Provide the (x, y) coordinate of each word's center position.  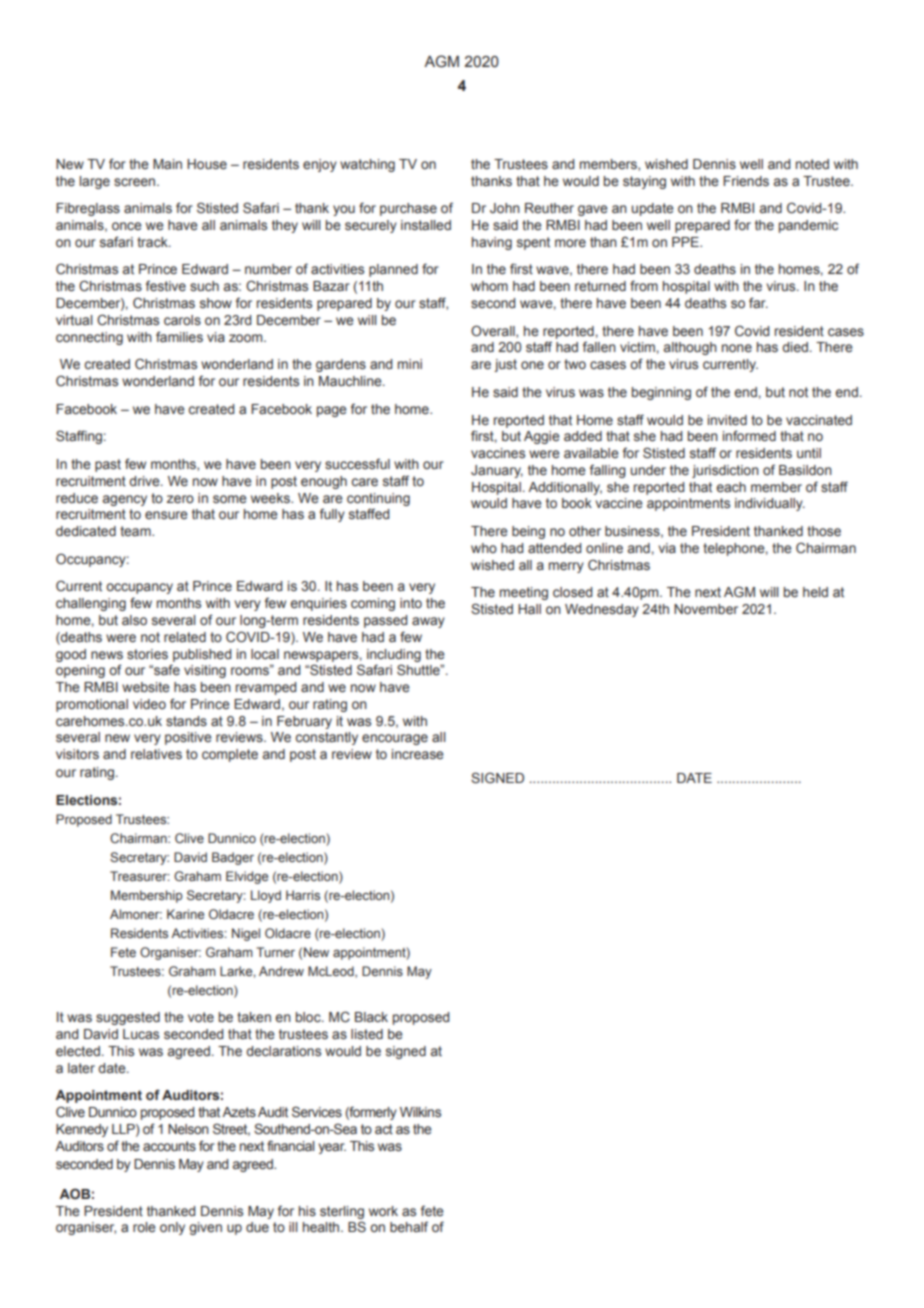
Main (167, 164)
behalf (409, 1227)
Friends (746, 181)
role (144, 1227)
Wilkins (420, 1112)
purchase (408, 209)
